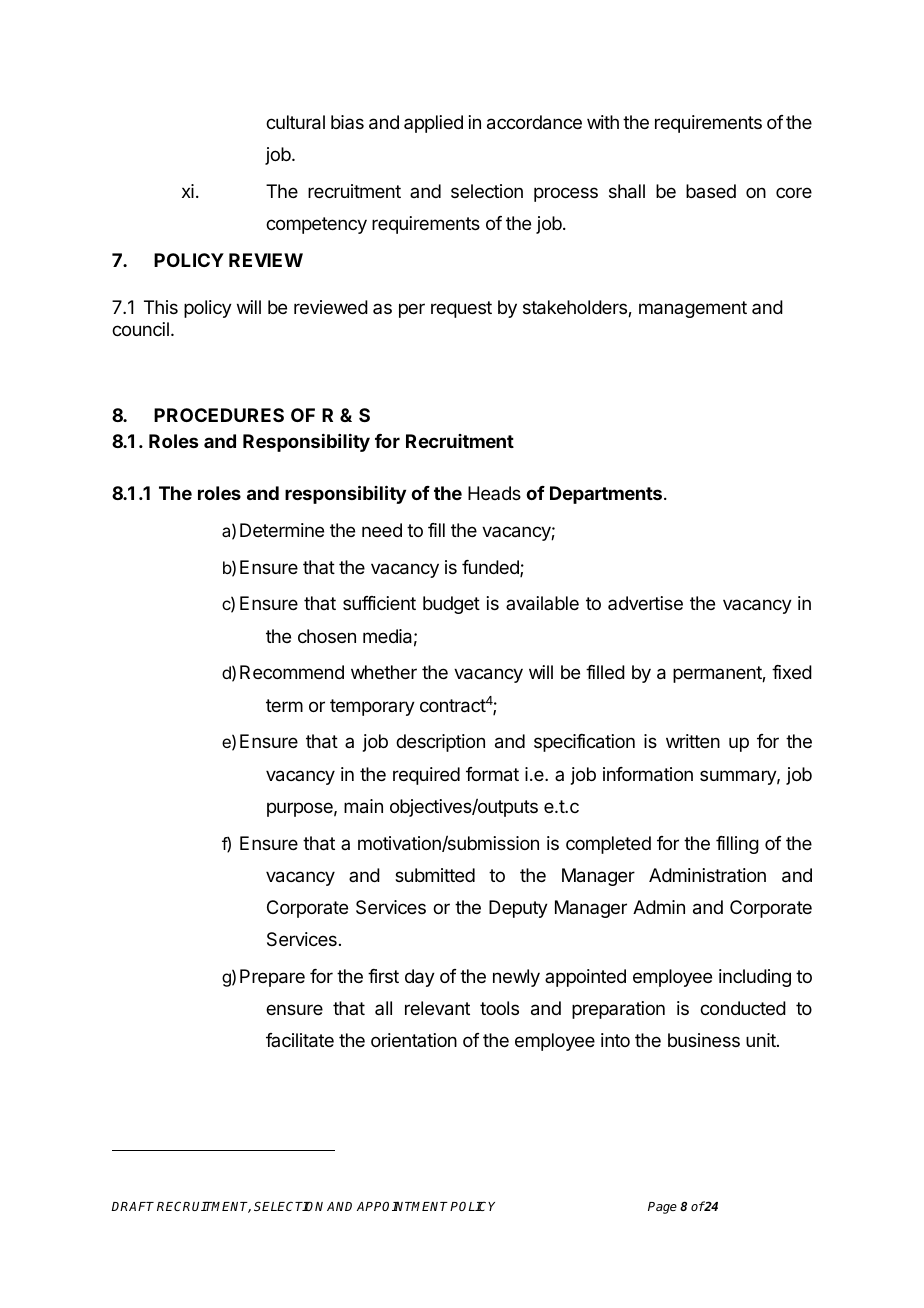  What do you see at coordinates (132, 1206) in the screenshot?
I see `DRAFT` at bounding box center [132, 1206].
